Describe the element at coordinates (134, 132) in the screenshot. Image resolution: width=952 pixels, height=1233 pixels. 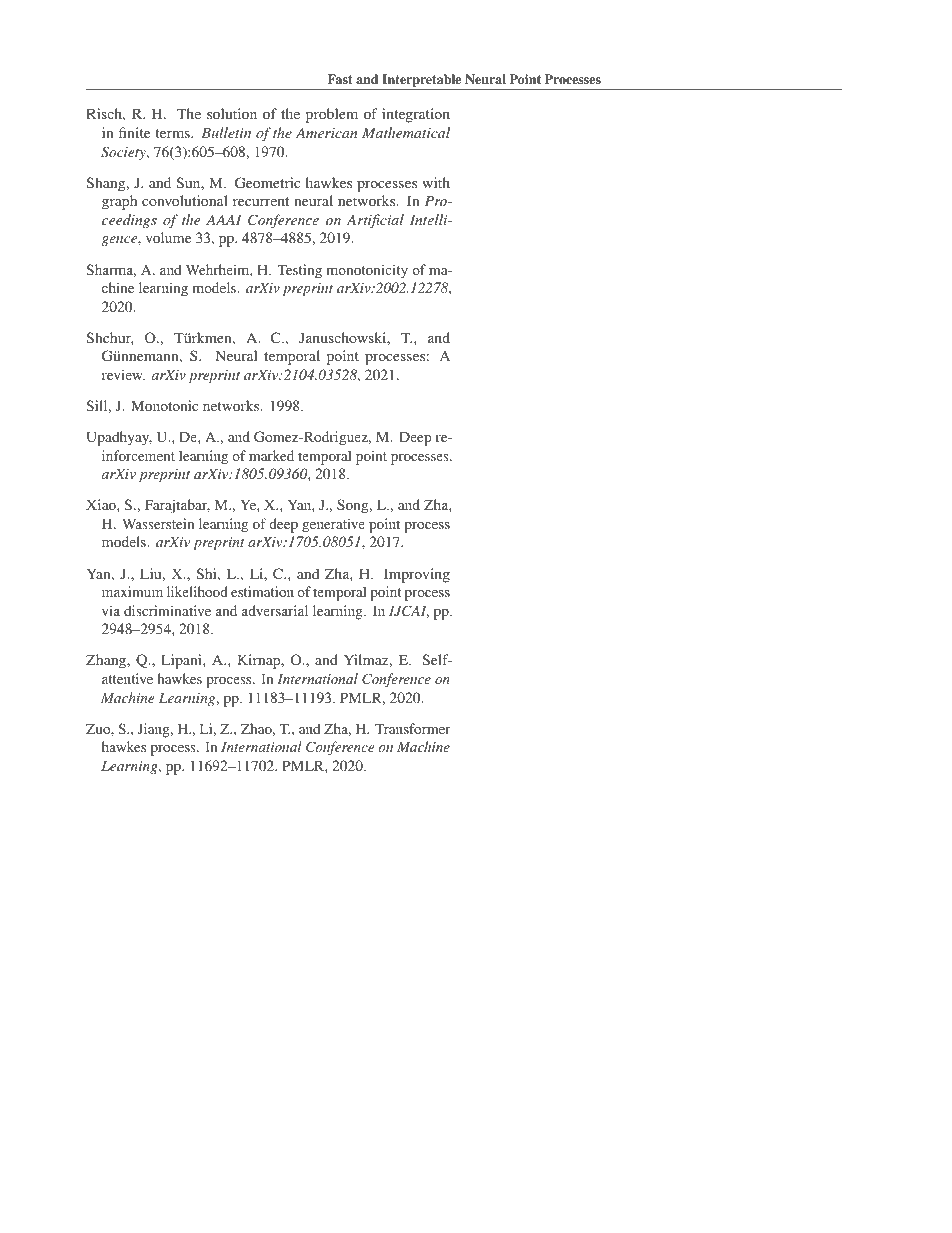
I see `finite` at that location.
